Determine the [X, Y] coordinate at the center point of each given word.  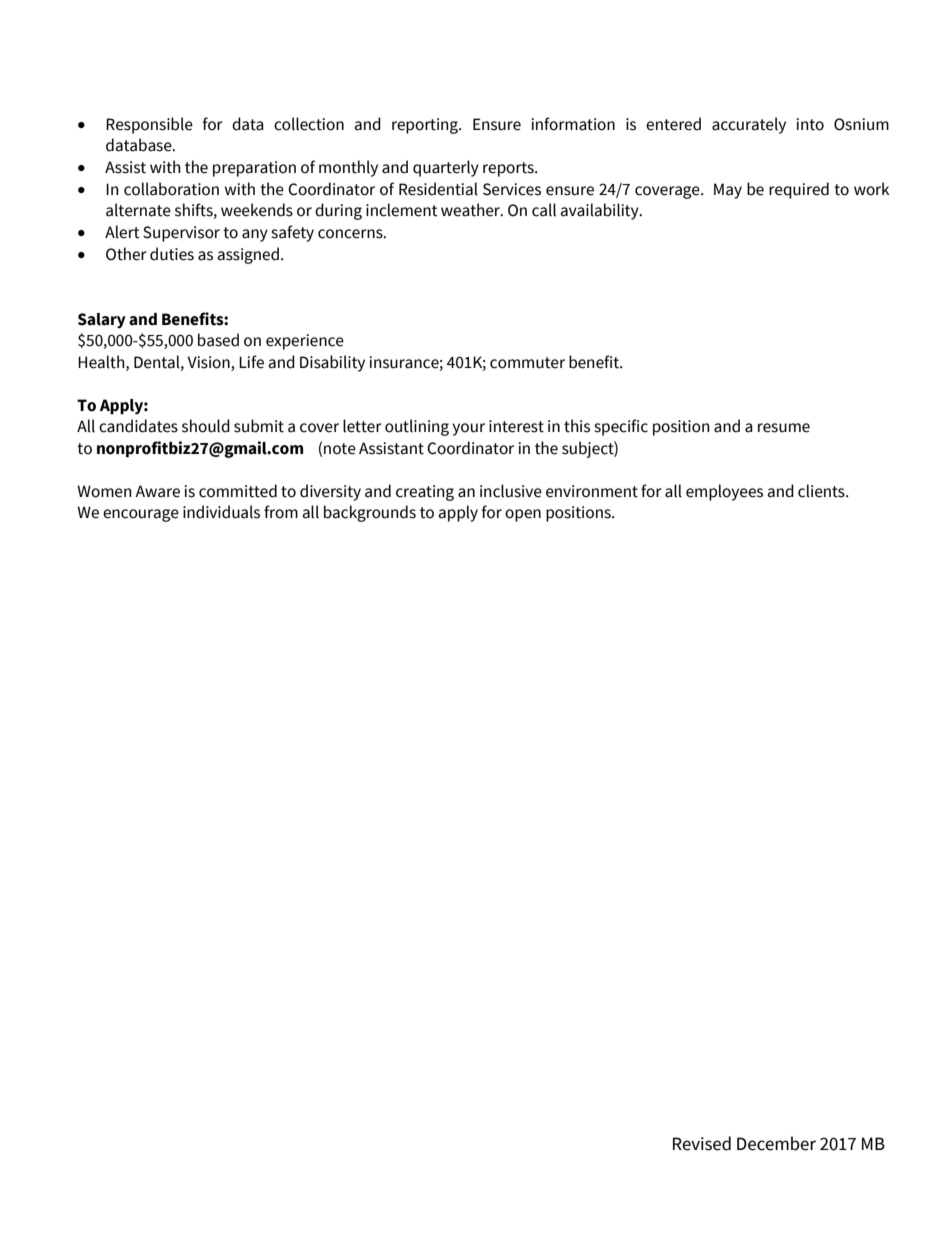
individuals [221, 512]
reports [509, 169]
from [281, 512]
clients [822, 491]
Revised [702, 1143]
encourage [141, 515]
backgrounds [370, 513]
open [523, 515]
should [206, 426]
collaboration [171, 189]
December [776, 1143]
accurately [749, 125]
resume [784, 428]
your [468, 429]
